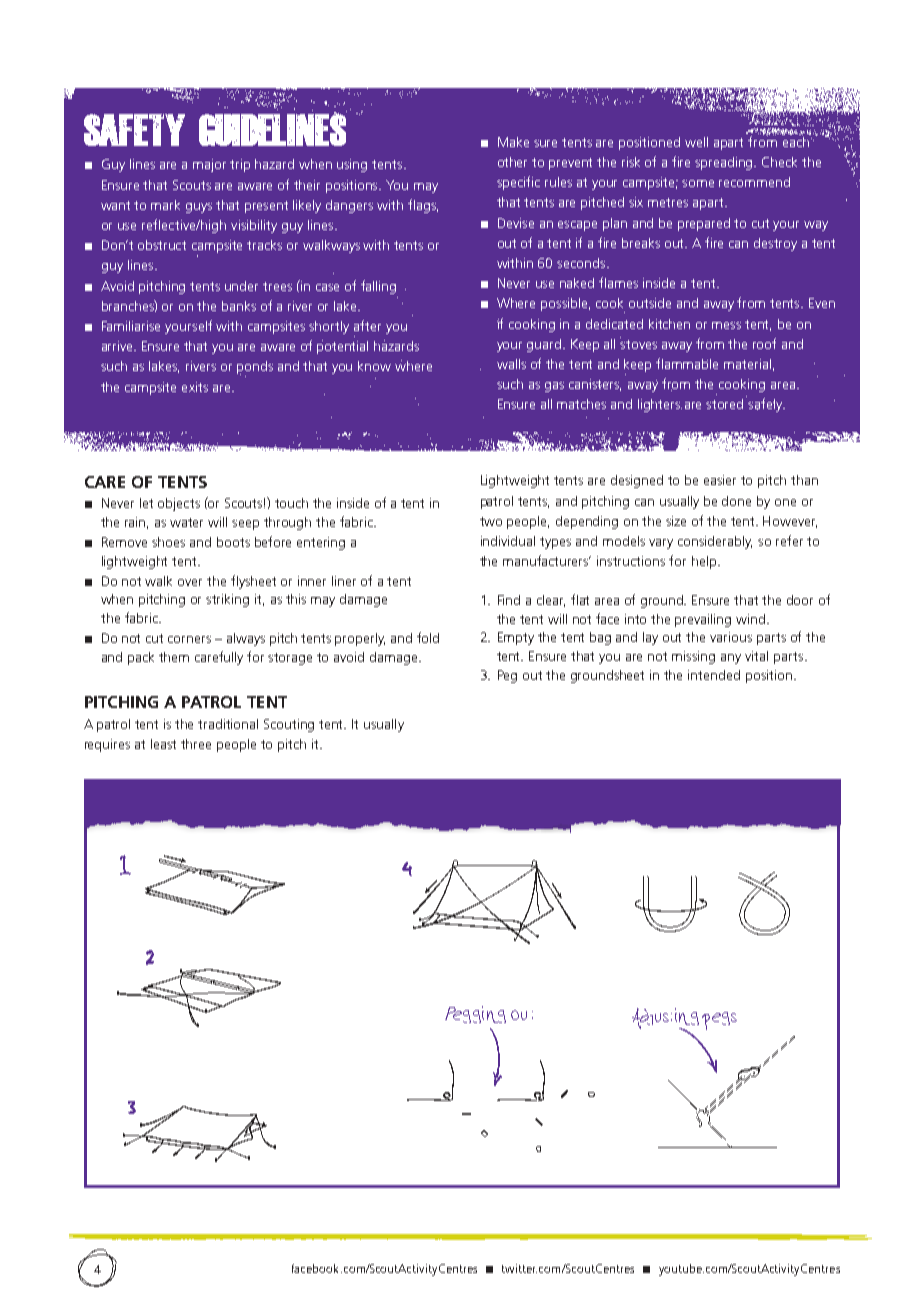 Image resolution: width=924 pixels, height=1308 pixels. What do you see at coordinates (209, 165) in the document?
I see `major` at bounding box center [209, 165].
